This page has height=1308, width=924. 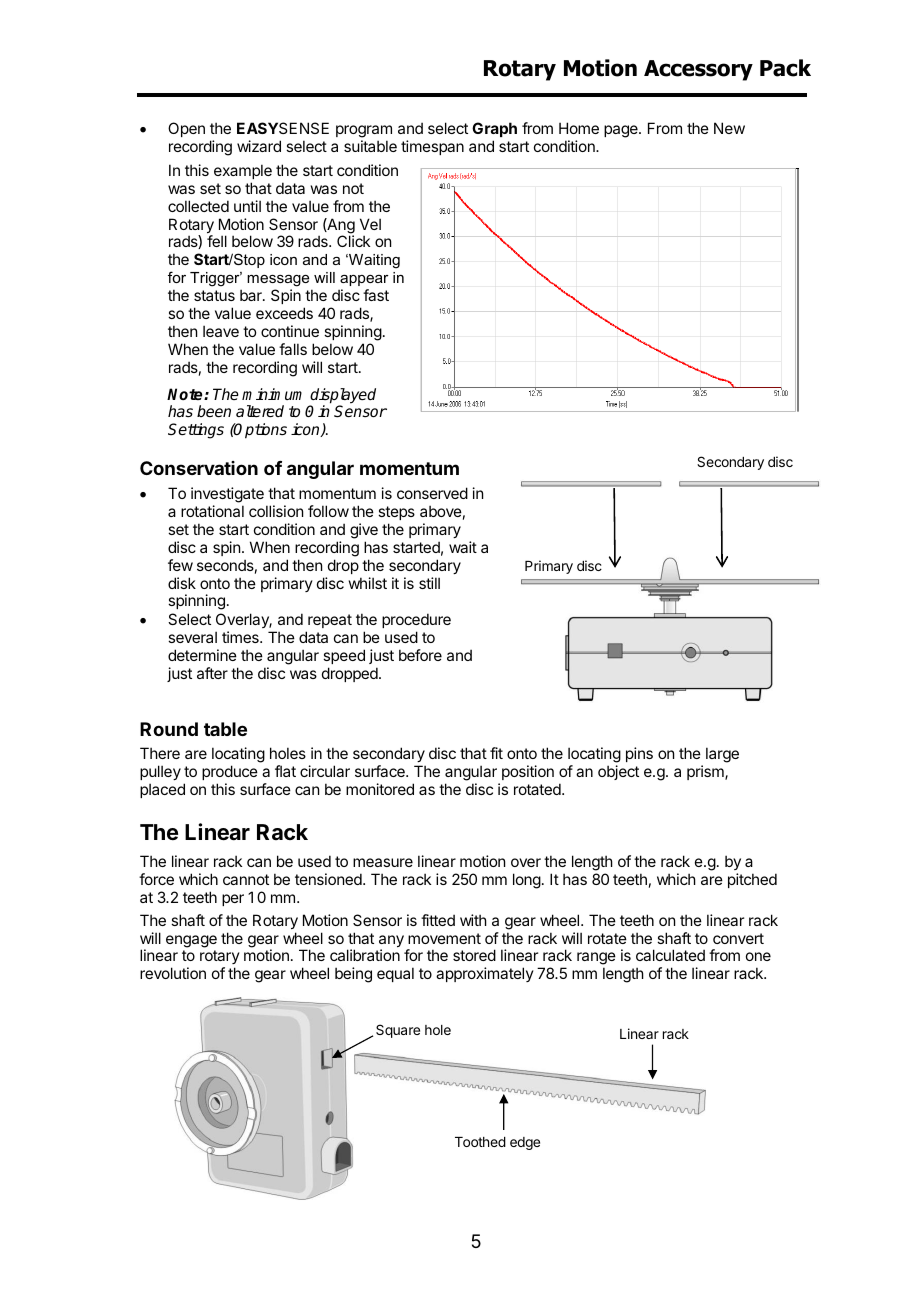 What do you see at coordinates (722, 755) in the page?
I see `large` at bounding box center [722, 755].
